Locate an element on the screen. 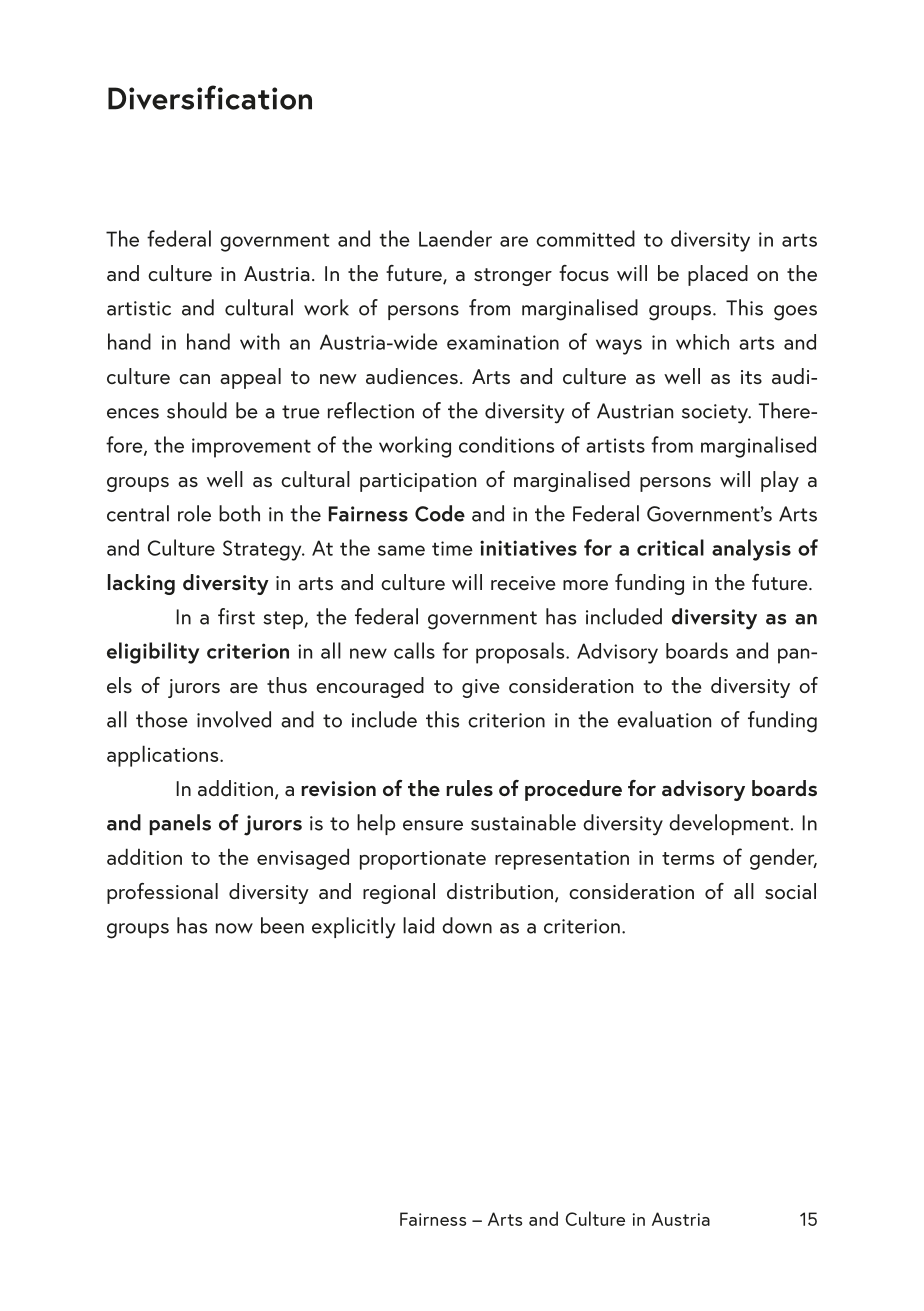  examination is located at coordinates (503, 342).
